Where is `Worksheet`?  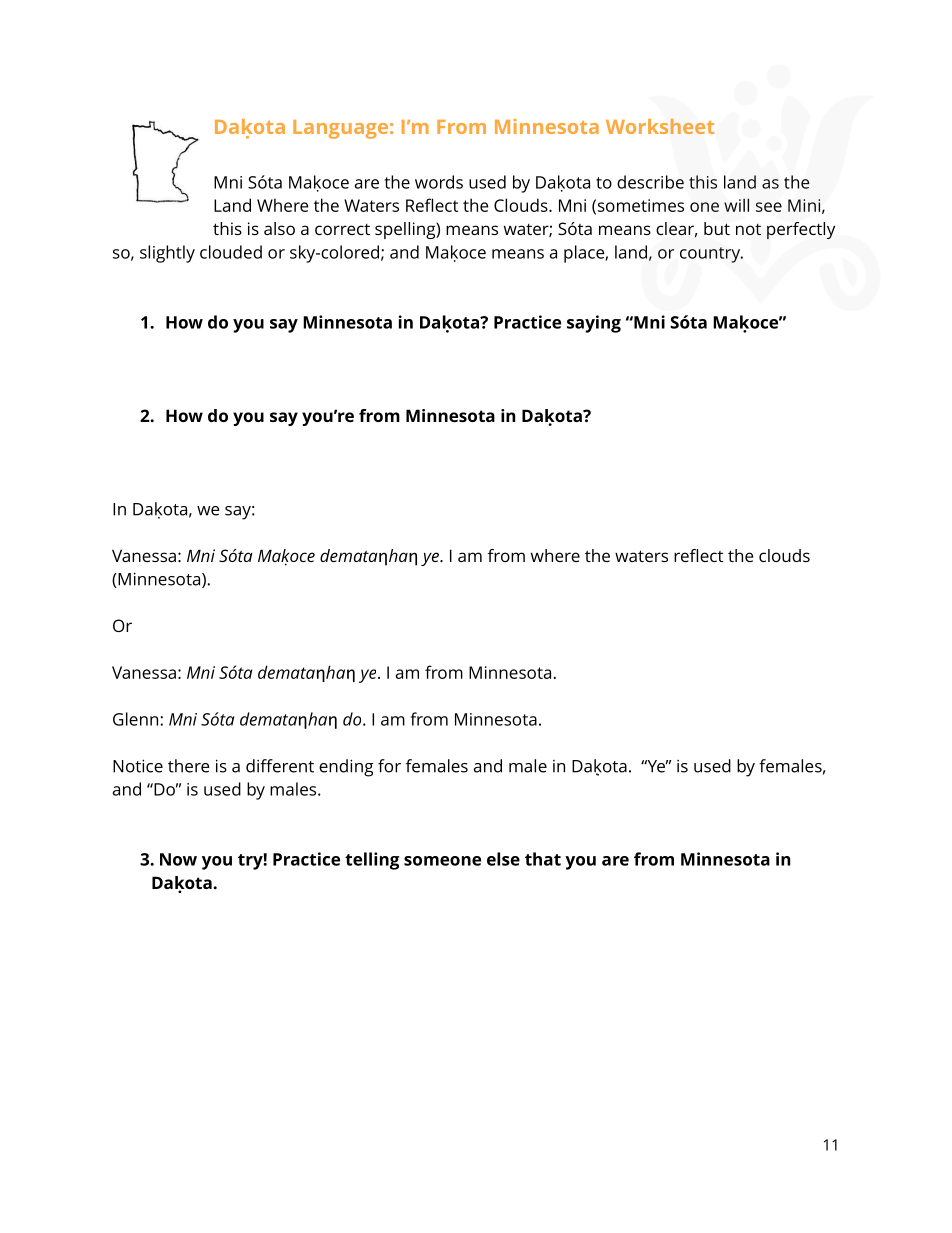
Worksheet is located at coordinates (660, 126).
